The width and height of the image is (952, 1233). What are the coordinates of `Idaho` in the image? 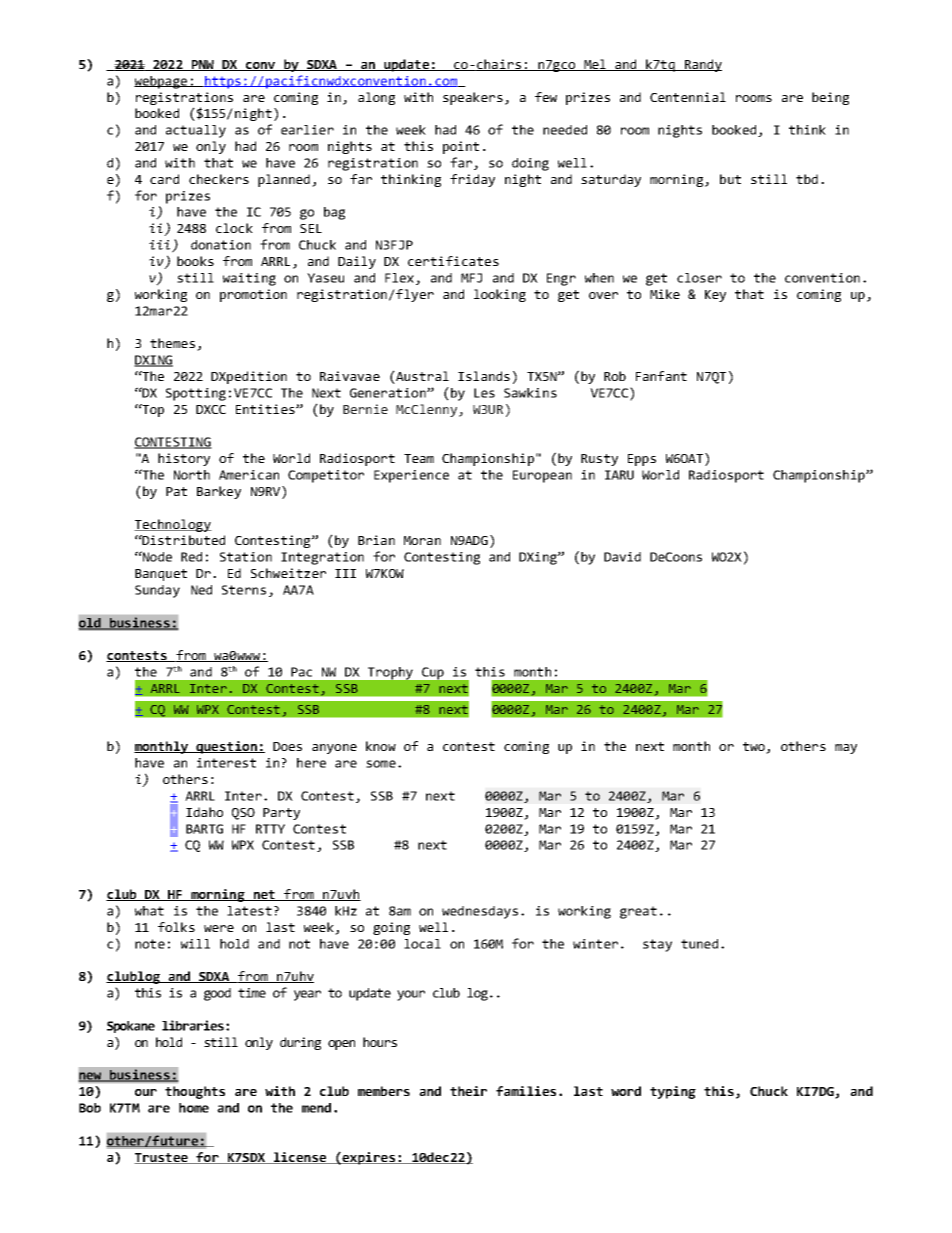 It's located at (204, 812).
